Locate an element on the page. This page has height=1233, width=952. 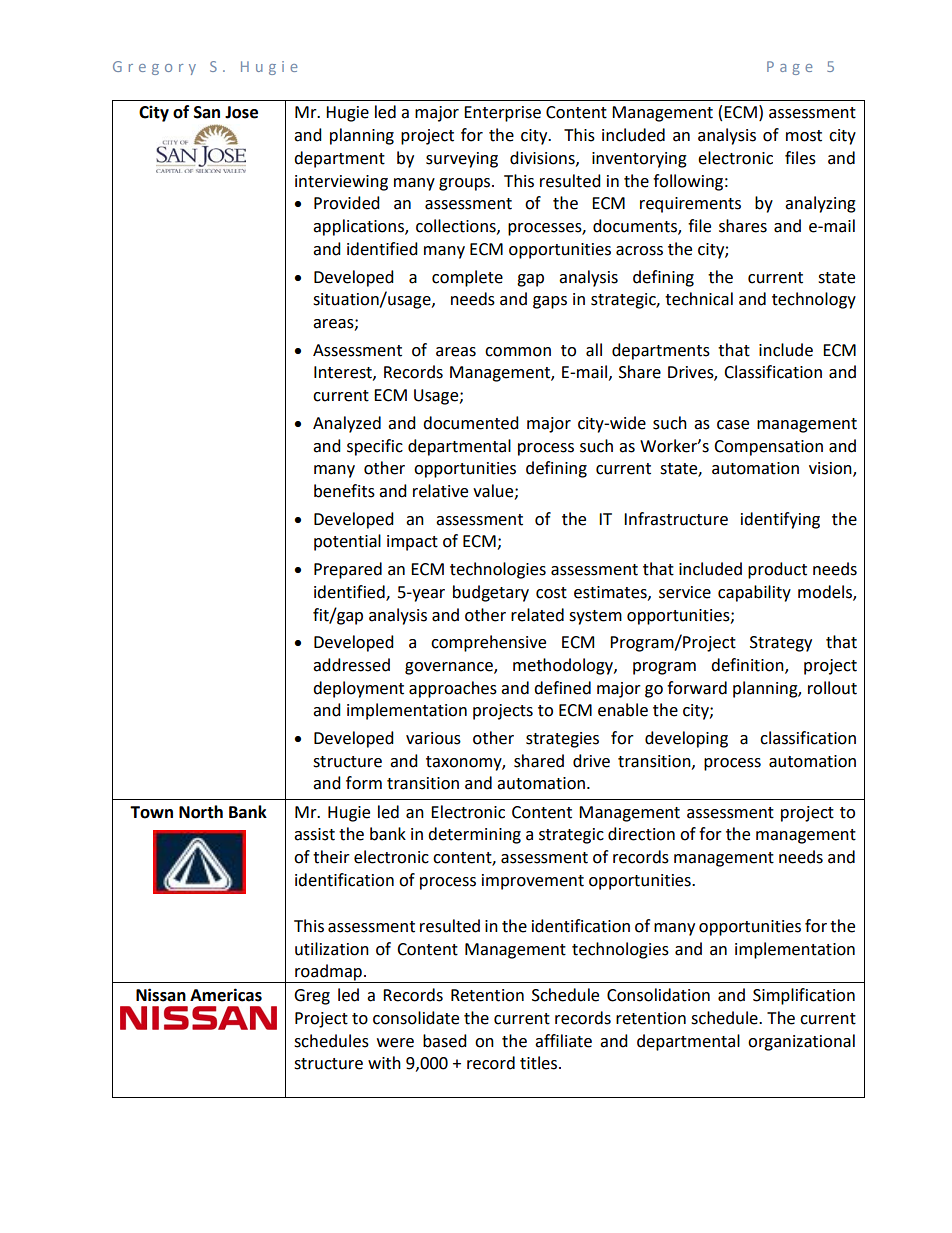
documented is located at coordinates (471, 423).
